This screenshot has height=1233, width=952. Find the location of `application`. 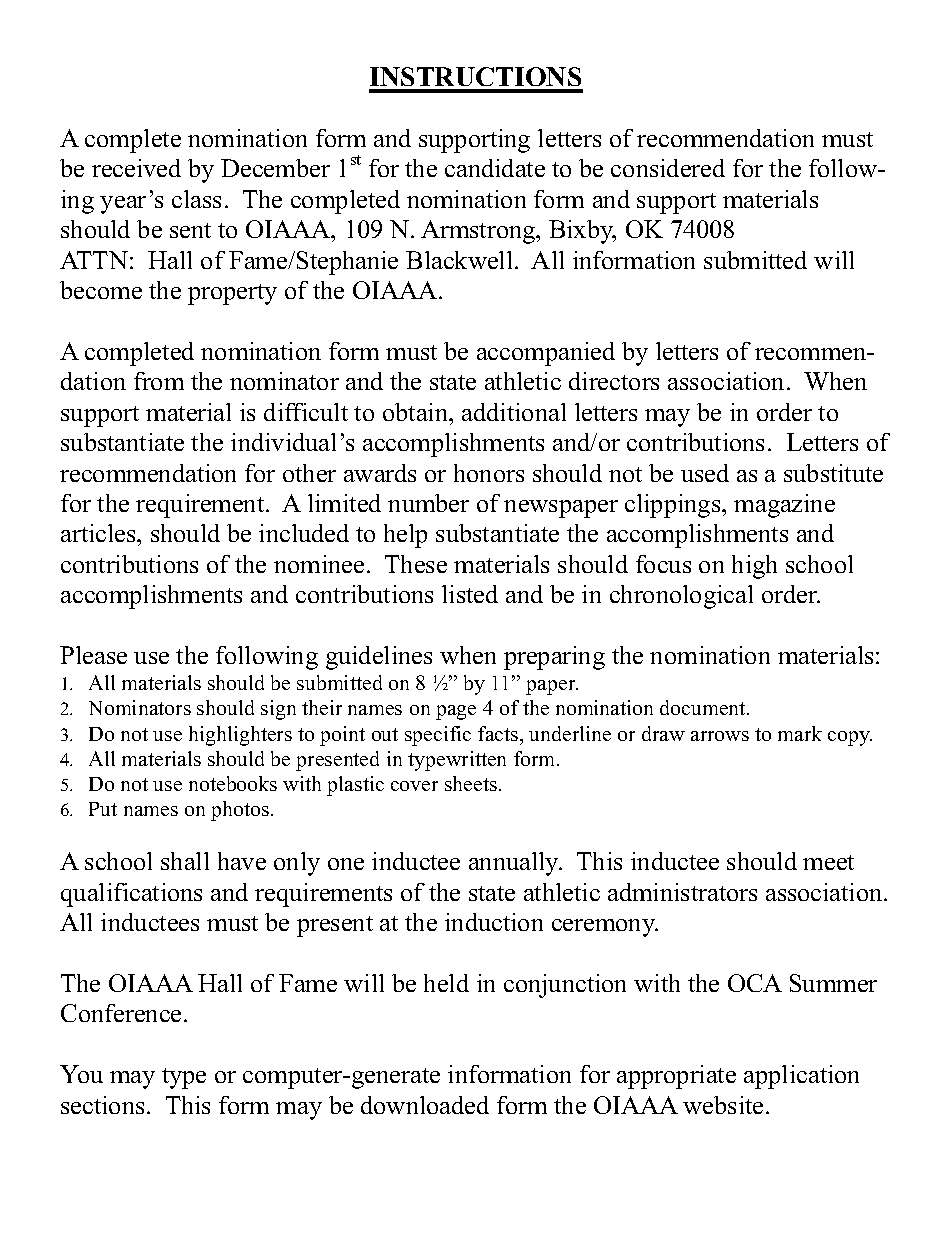

application is located at coordinates (801, 1077).
